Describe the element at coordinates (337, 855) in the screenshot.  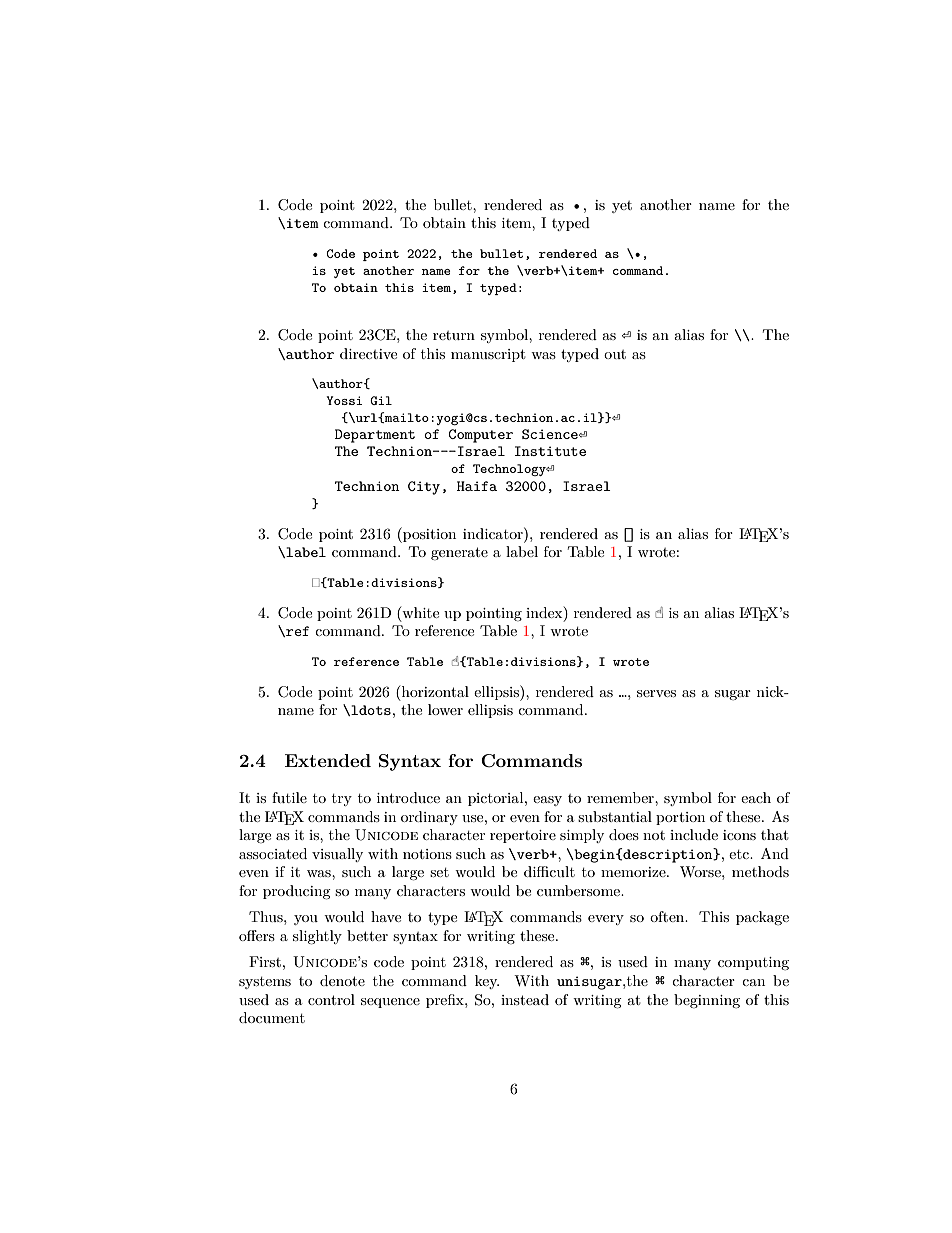
I see `visually` at that location.
